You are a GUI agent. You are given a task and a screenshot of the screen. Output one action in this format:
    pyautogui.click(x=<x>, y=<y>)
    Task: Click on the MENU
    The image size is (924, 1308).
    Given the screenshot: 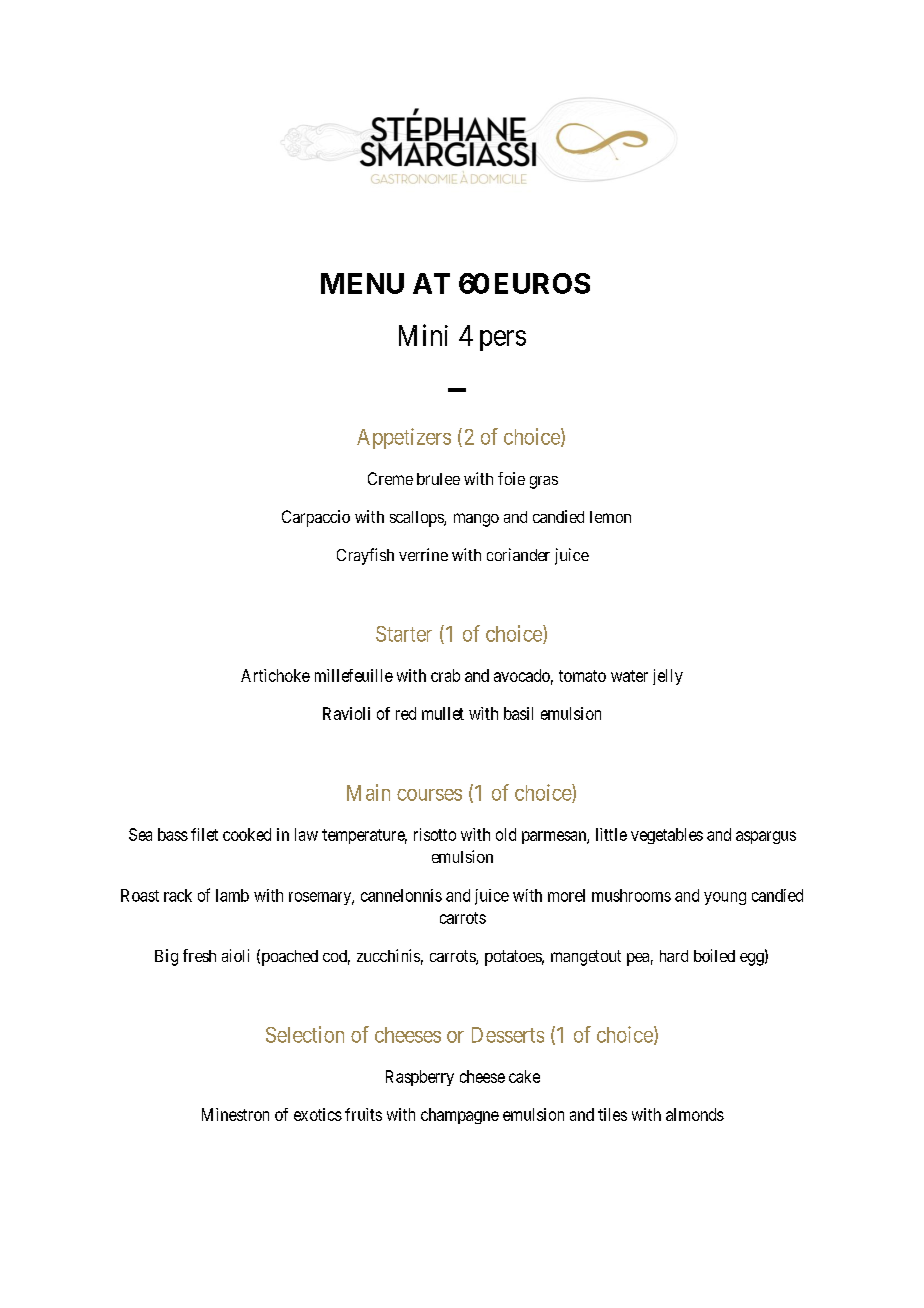 What is the action you would take?
    pyautogui.click(x=362, y=283)
